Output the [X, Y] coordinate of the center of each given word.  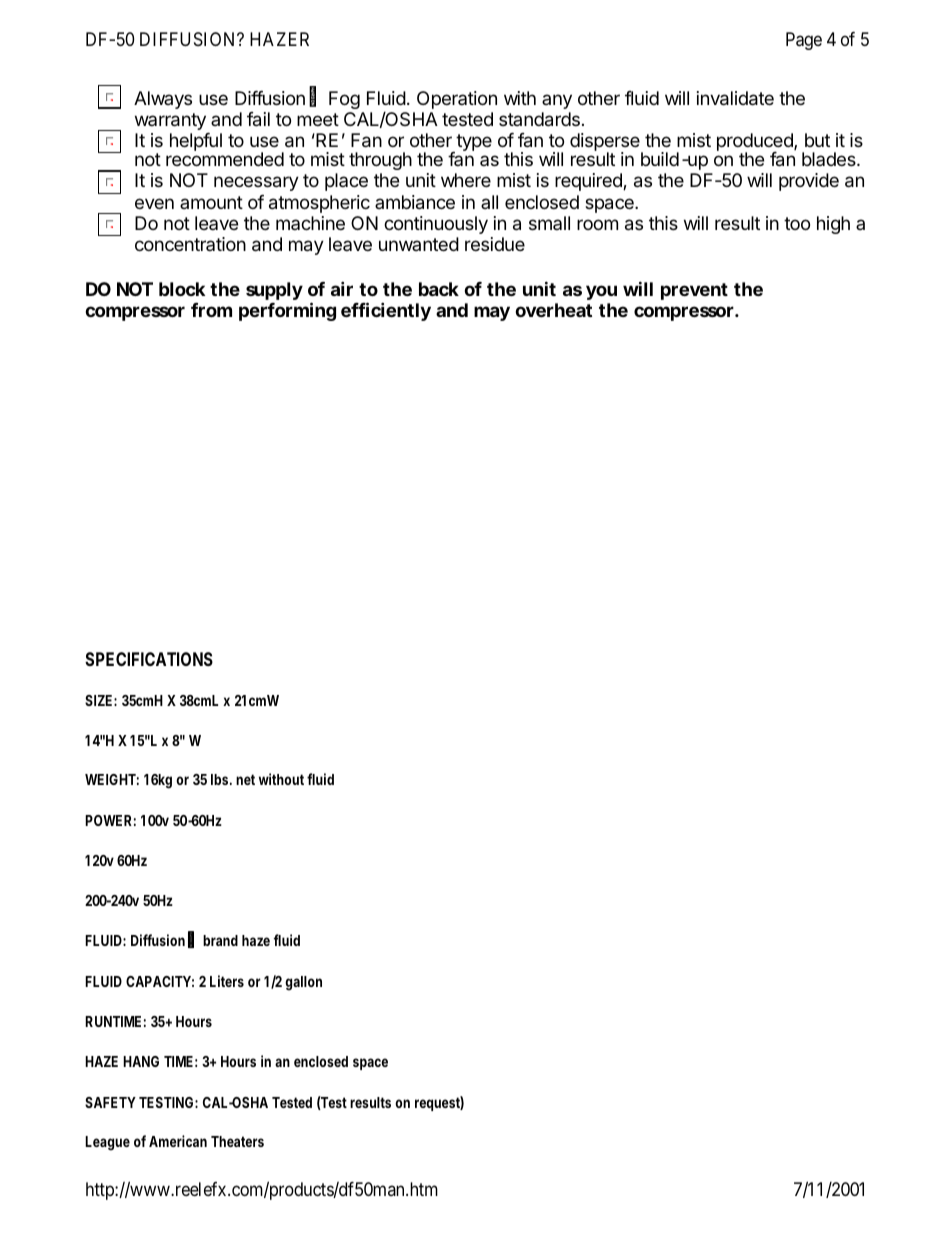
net [245, 779]
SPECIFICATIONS [149, 659]
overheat [553, 310]
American [178, 1141]
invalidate [735, 98]
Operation [457, 100]
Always [163, 100]
